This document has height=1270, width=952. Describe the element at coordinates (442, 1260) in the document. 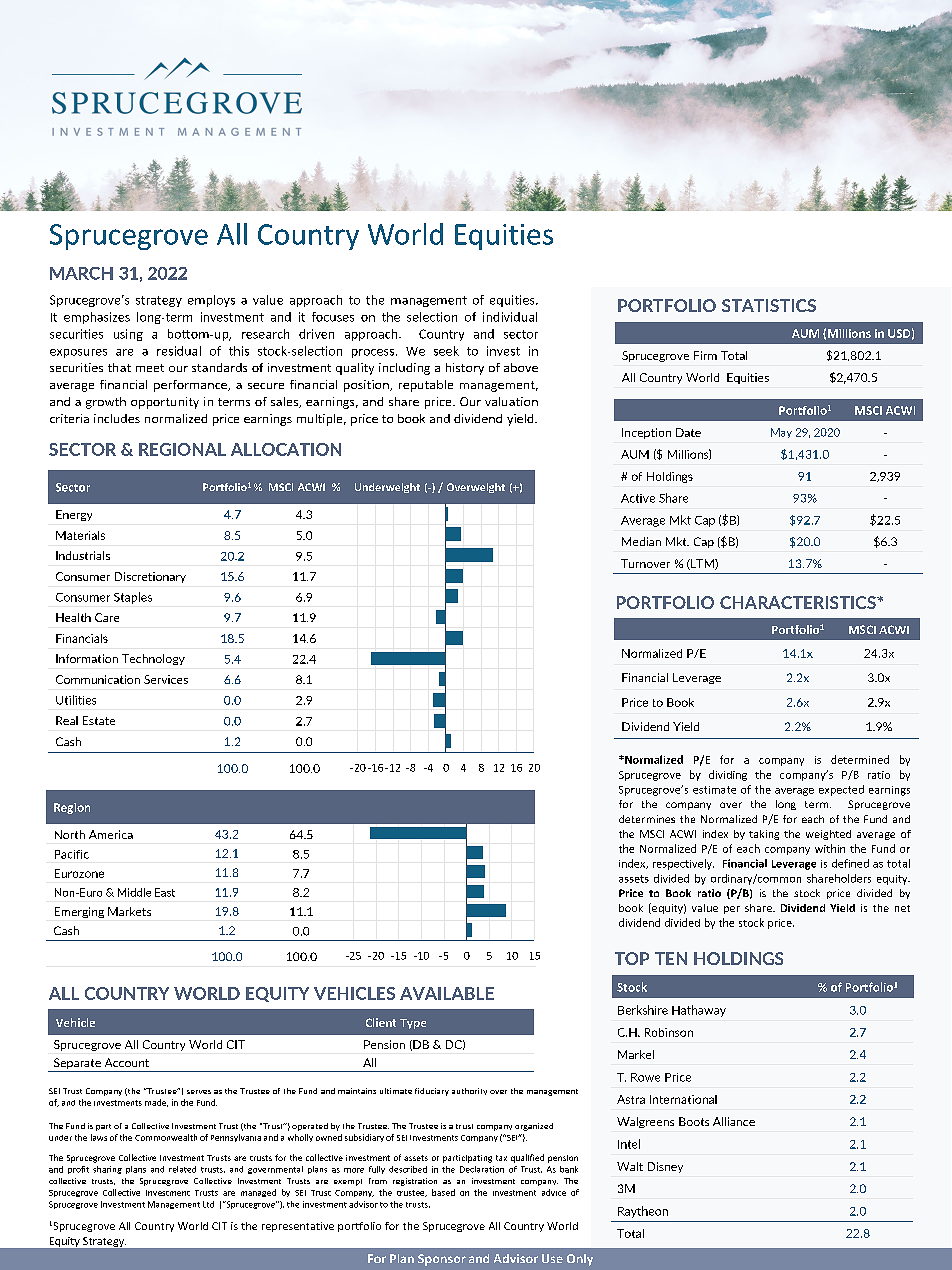

I see `Sponsor` at that location.
